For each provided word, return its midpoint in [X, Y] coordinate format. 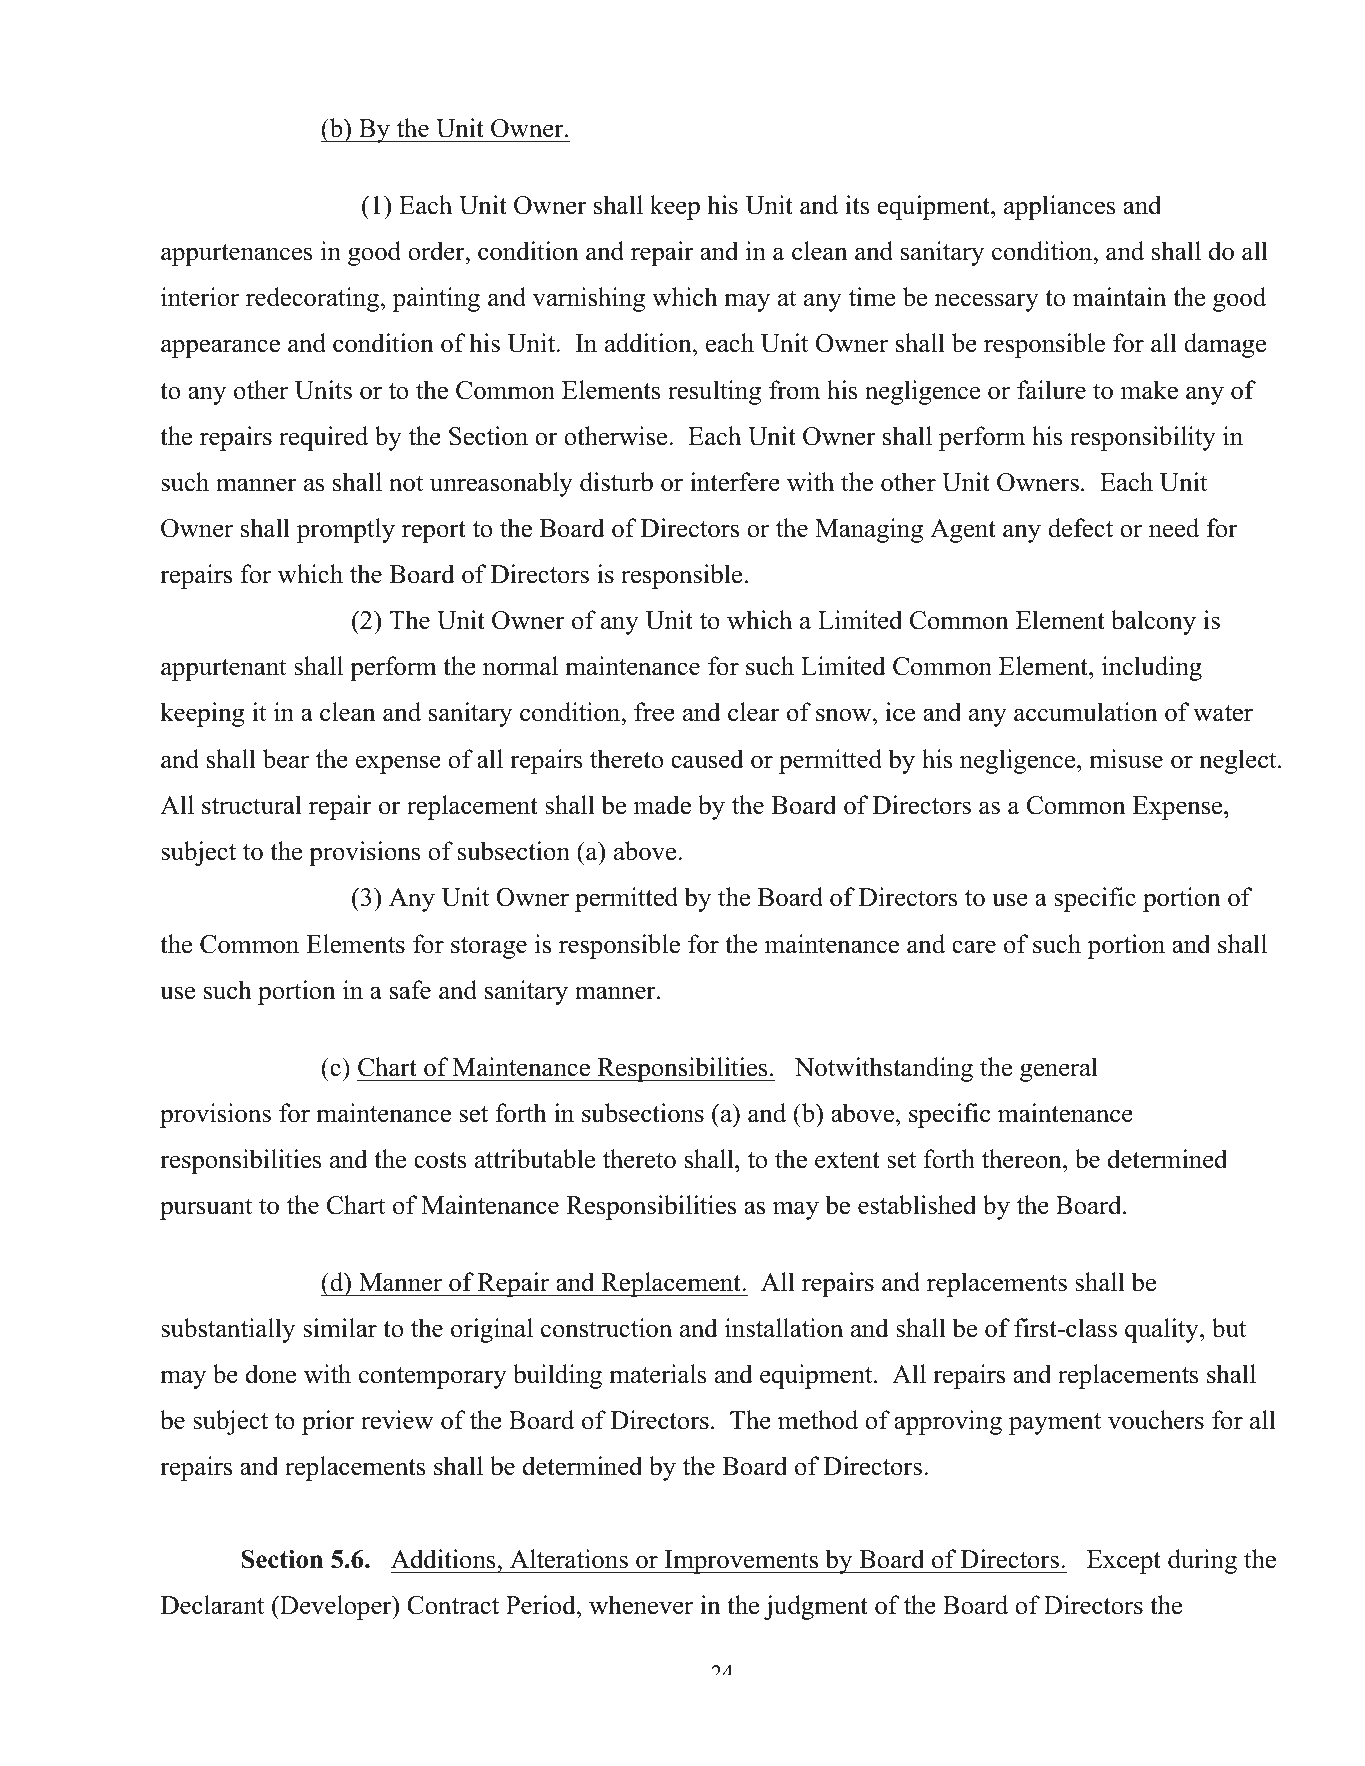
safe [410, 990]
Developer [336, 1607]
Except [1124, 1562]
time [872, 297]
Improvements [741, 1562]
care [974, 947]
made [662, 805]
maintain [1119, 297]
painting [436, 299]
